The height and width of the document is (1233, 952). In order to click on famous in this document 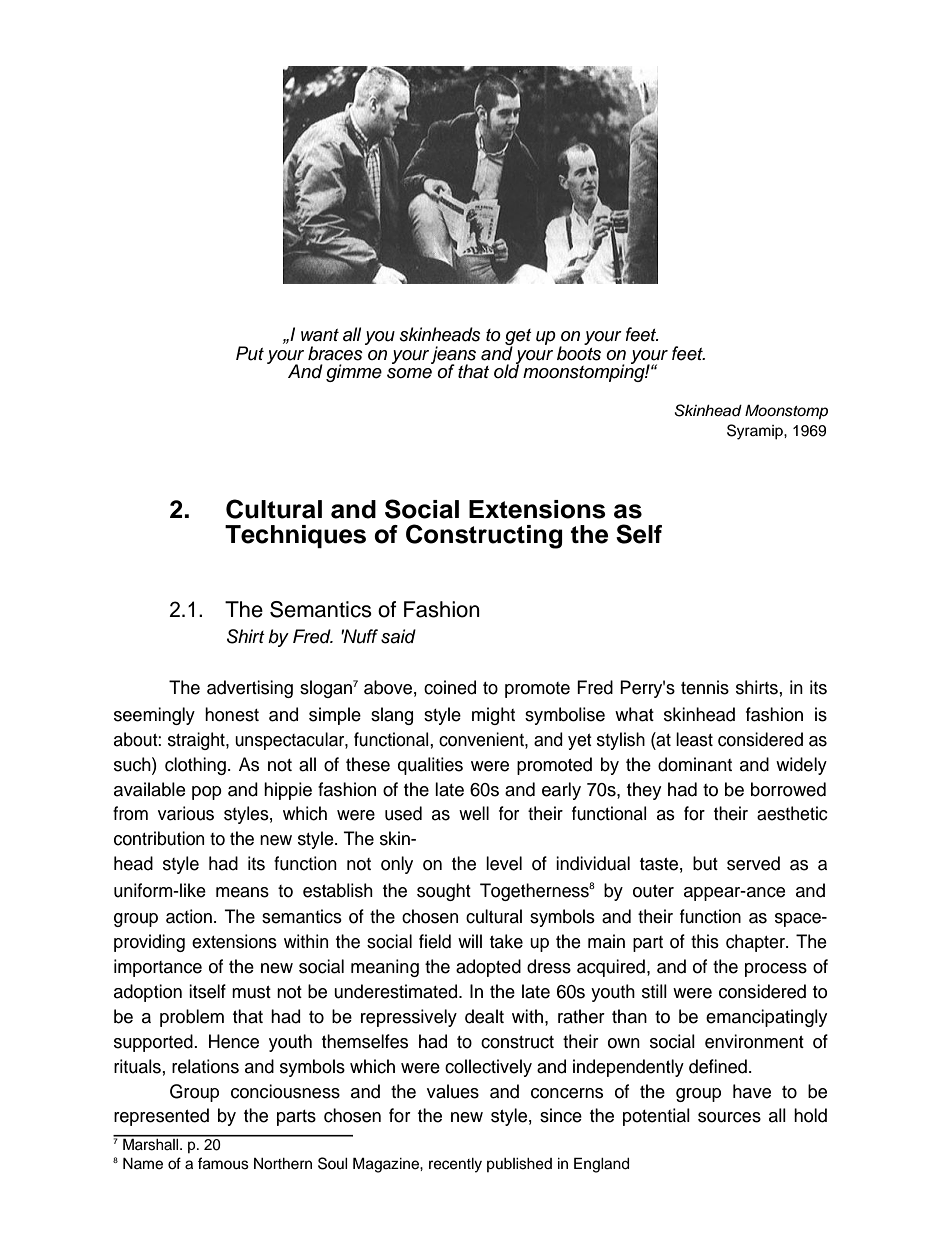, I will do `click(223, 1163)`.
